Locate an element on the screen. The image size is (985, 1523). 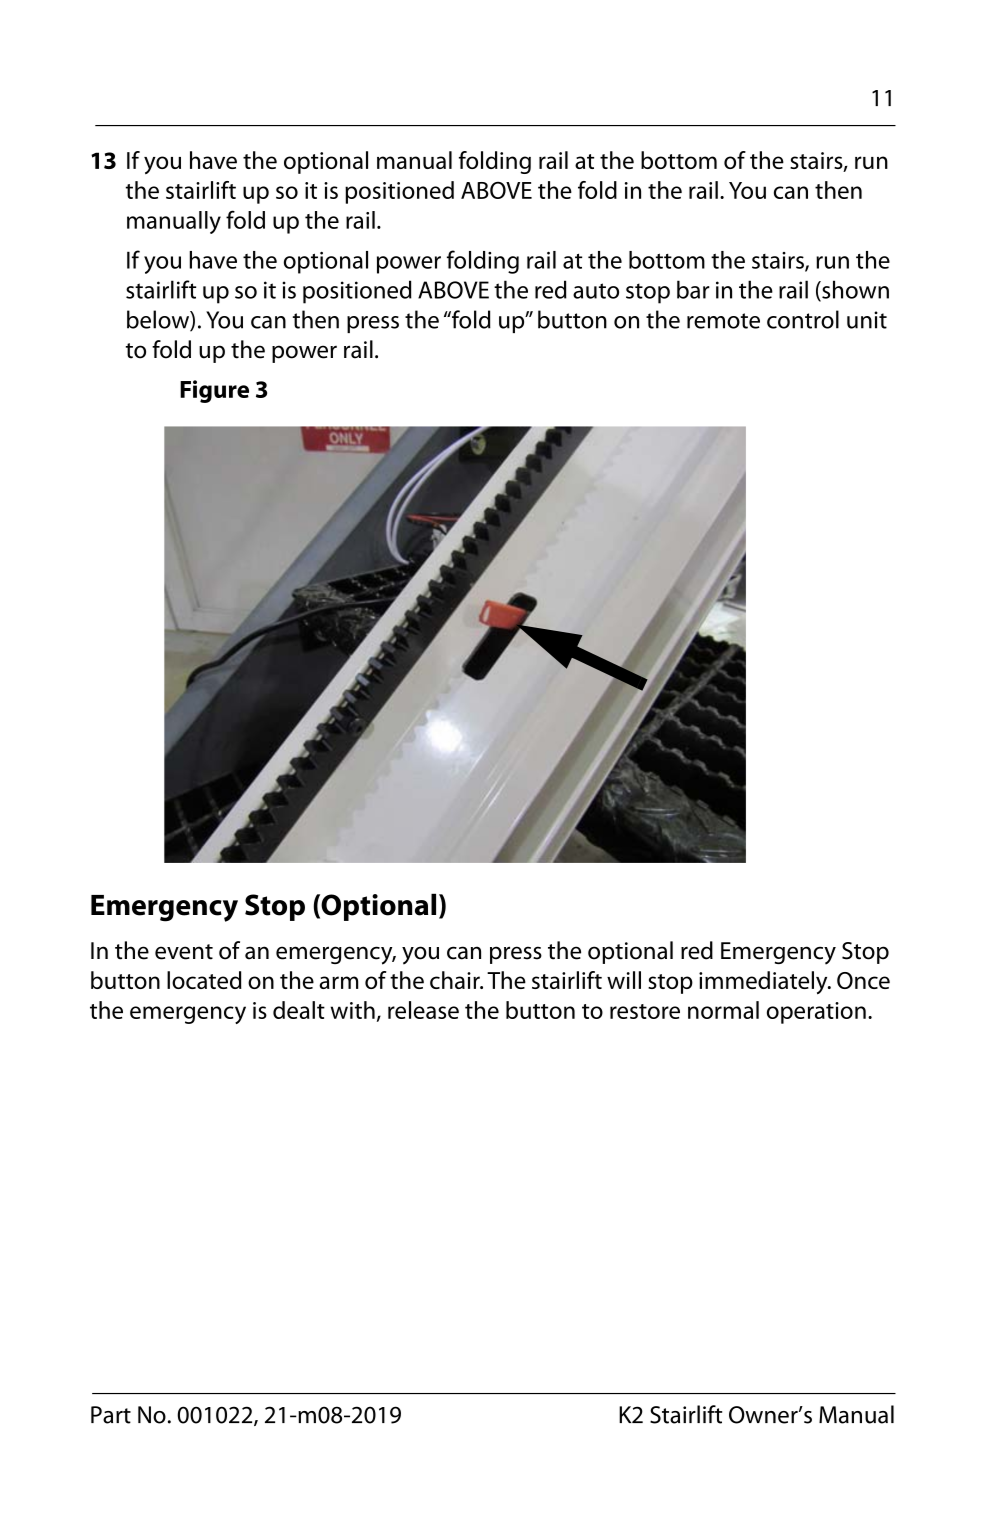
control is located at coordinates (803, 319).
